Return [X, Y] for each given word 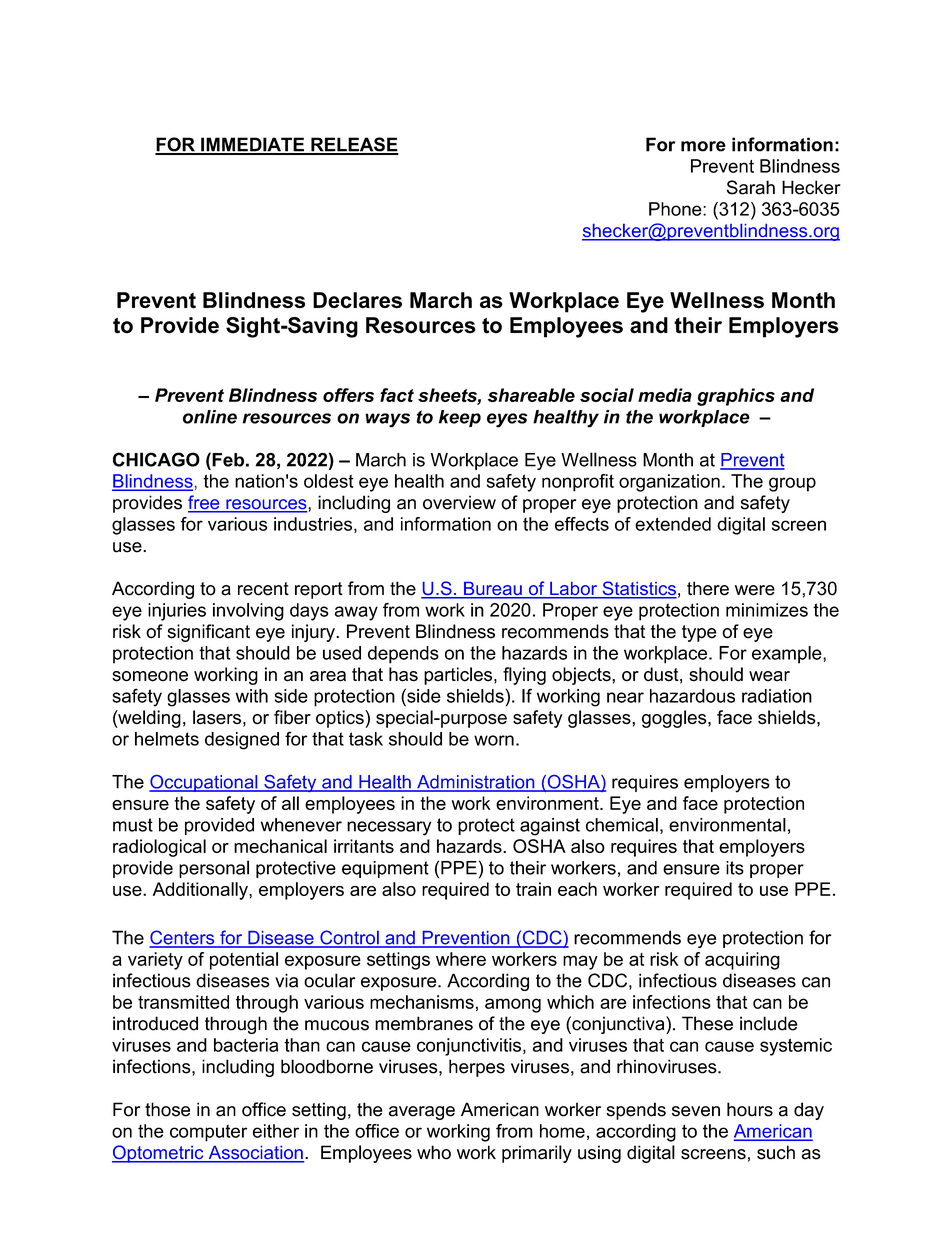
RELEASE [354, 145]
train [533, 889]
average [422, 1113]
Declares [357, 300]
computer [208, 1133]
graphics [736, 397]
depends [403, 655]
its [735, 868]
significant [208, 633]
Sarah [751, 187]
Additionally [201, 891]
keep [460, 418]
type [699, 633]
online [210, 417]
